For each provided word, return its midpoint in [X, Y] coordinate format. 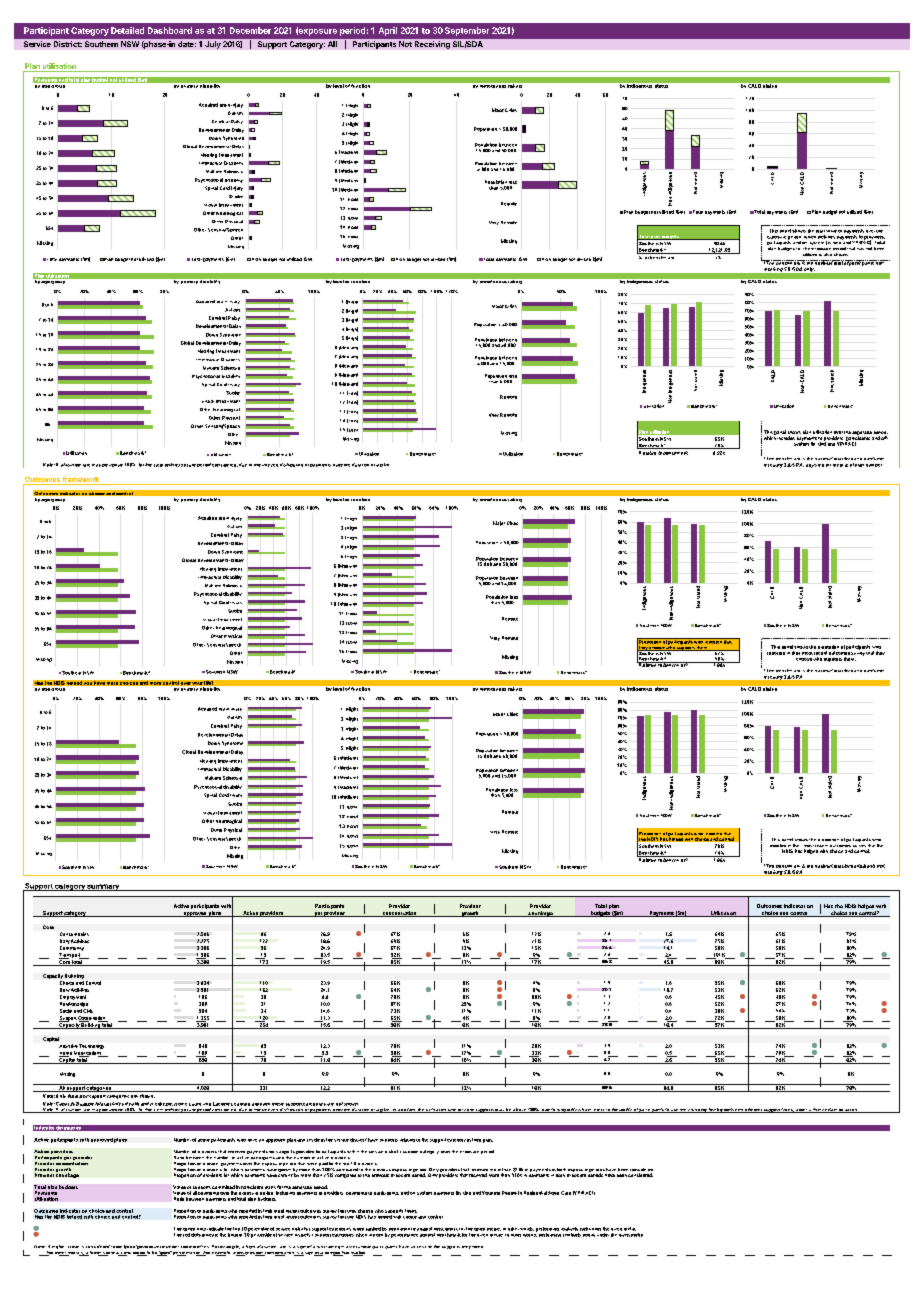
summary [103, 887]
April [388, 31]
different [753, 1110]
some [186, 1247]
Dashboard [170, 30]
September [467, 31]
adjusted [815, 466]
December [250, 30]
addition [407, 1110]
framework [81, 480]
